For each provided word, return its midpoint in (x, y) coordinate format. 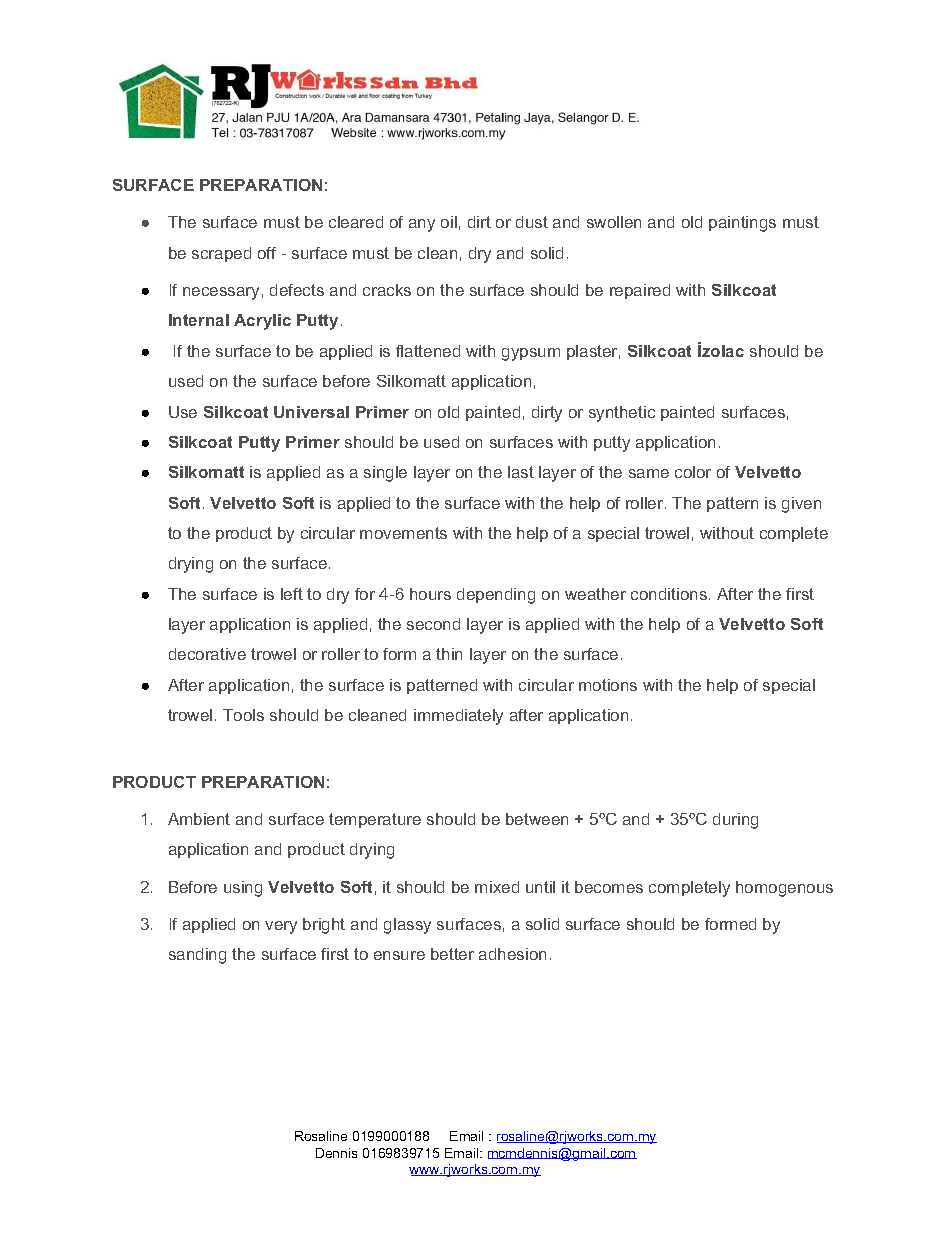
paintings (742, 224)
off (267, 253)
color (693, 472)
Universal (311, 412)
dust (532, 222)
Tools (243, 715)
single (385, 474)
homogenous (784, 889)
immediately (458, 717)
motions (608, 685)
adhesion (512, 954)
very (281, 927)
